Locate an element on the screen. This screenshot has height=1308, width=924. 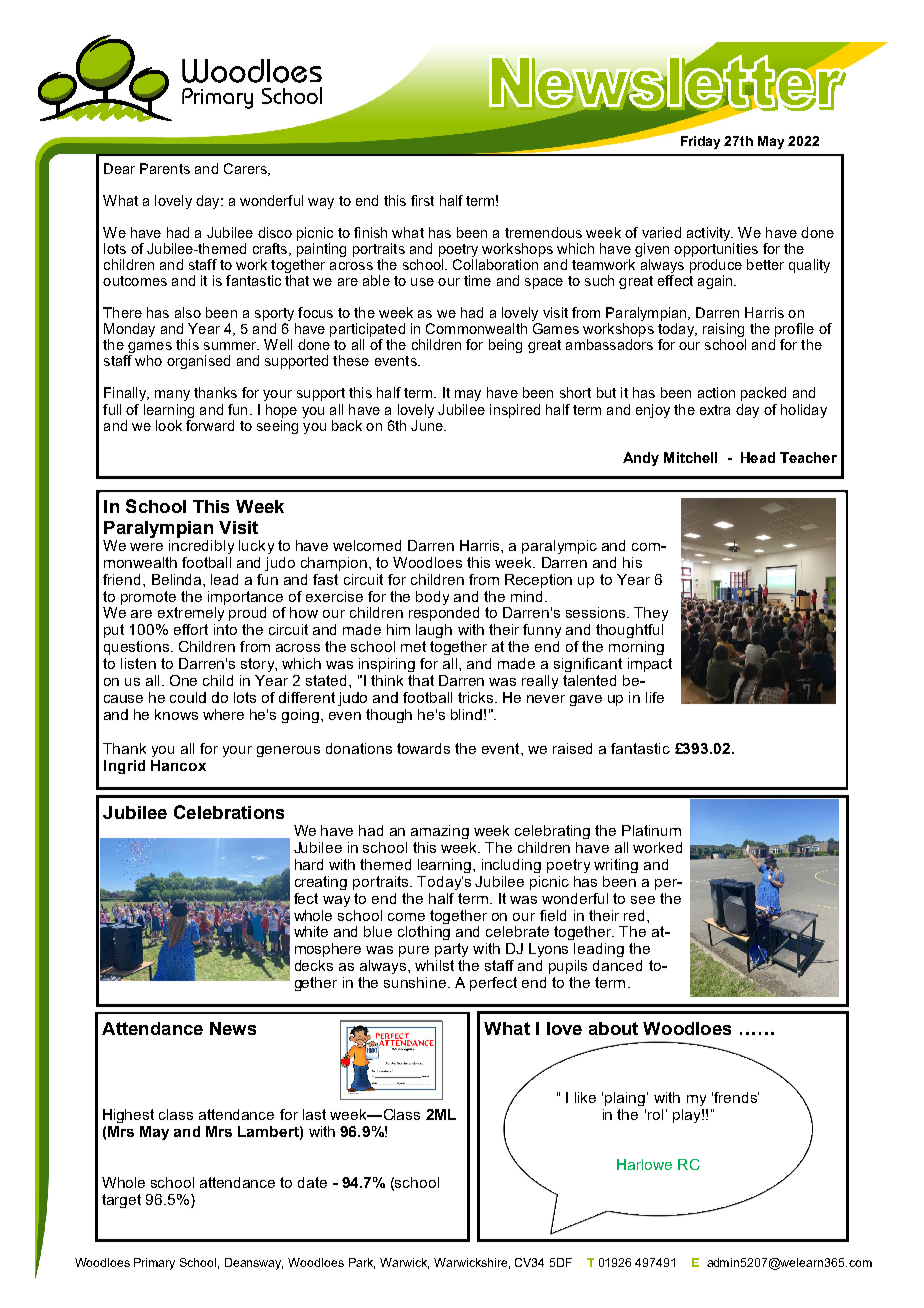
Primary is located at coordinates (154, 1264).
